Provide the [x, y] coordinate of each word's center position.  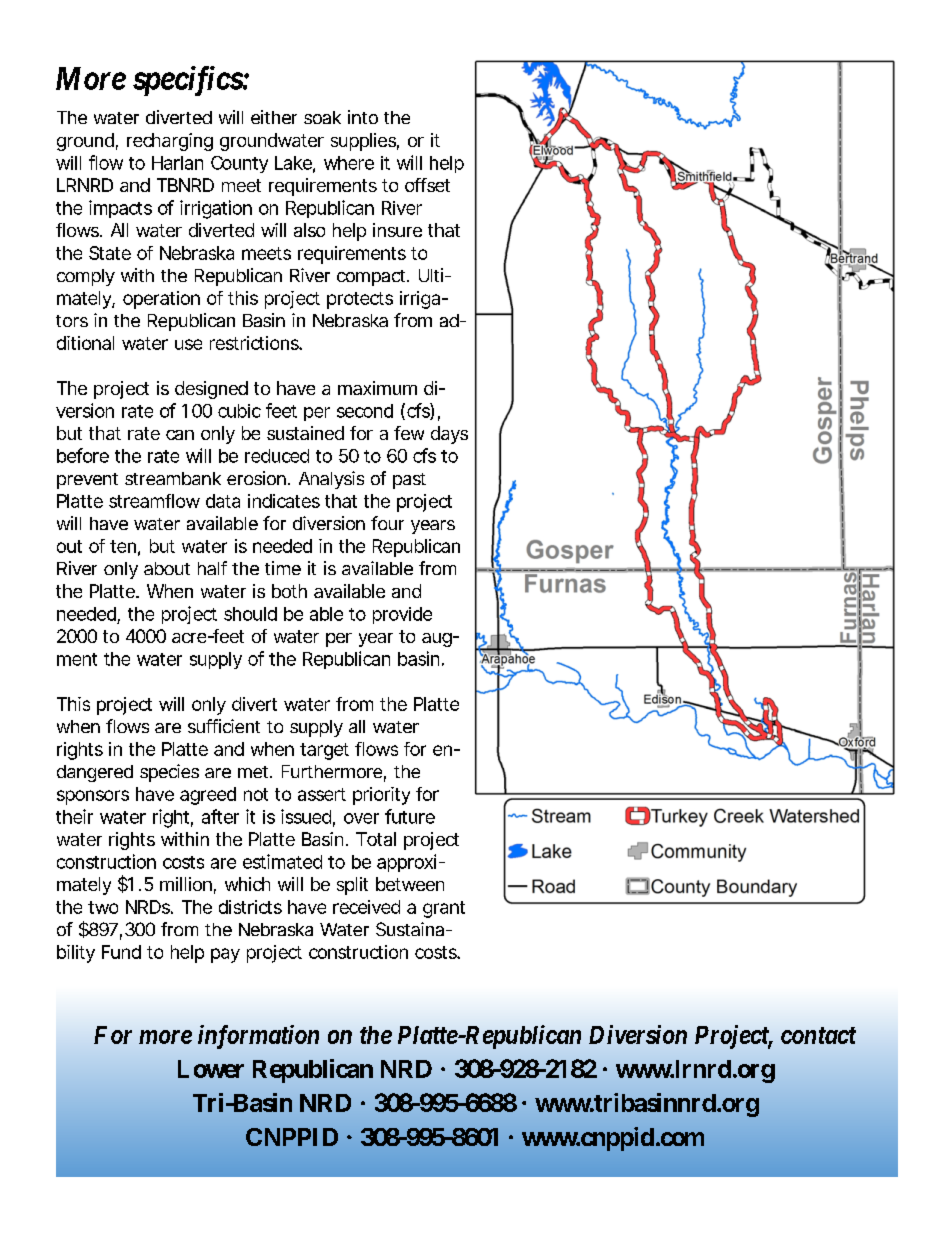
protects [360, 300]
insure [397, 230]
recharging [170, 142]
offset [427, 185]
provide [402, 615]
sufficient [224, 726]
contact [818, 1035]
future [410, 816]
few [409, 433]
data [223, 501]
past [409, 481]
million [186, 884]
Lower [211, 1069]
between [410, 884]
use [188, 344]
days [449, 435]
